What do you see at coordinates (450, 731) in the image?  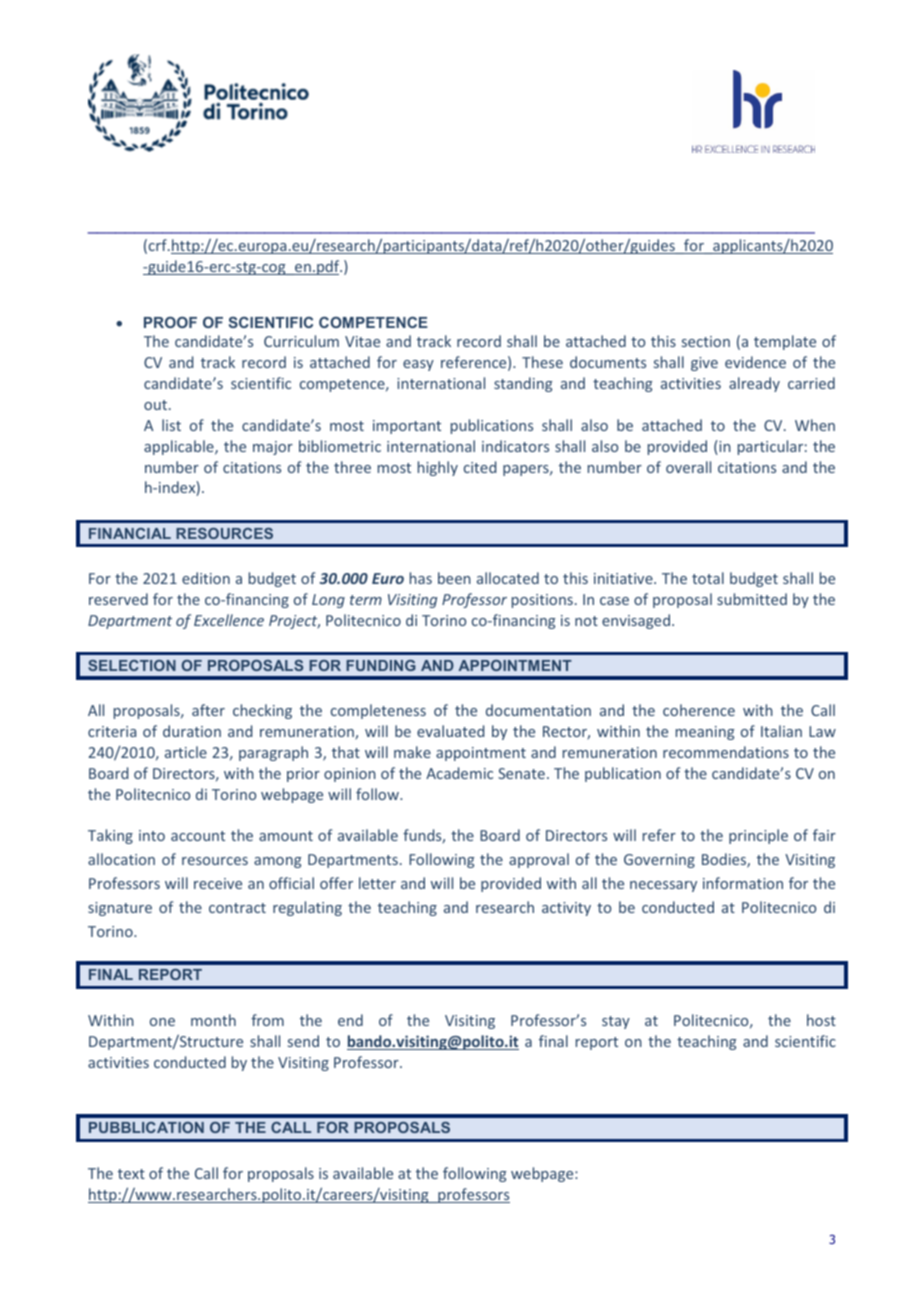 I see `evaluated` at bounding box center [450, 731].
